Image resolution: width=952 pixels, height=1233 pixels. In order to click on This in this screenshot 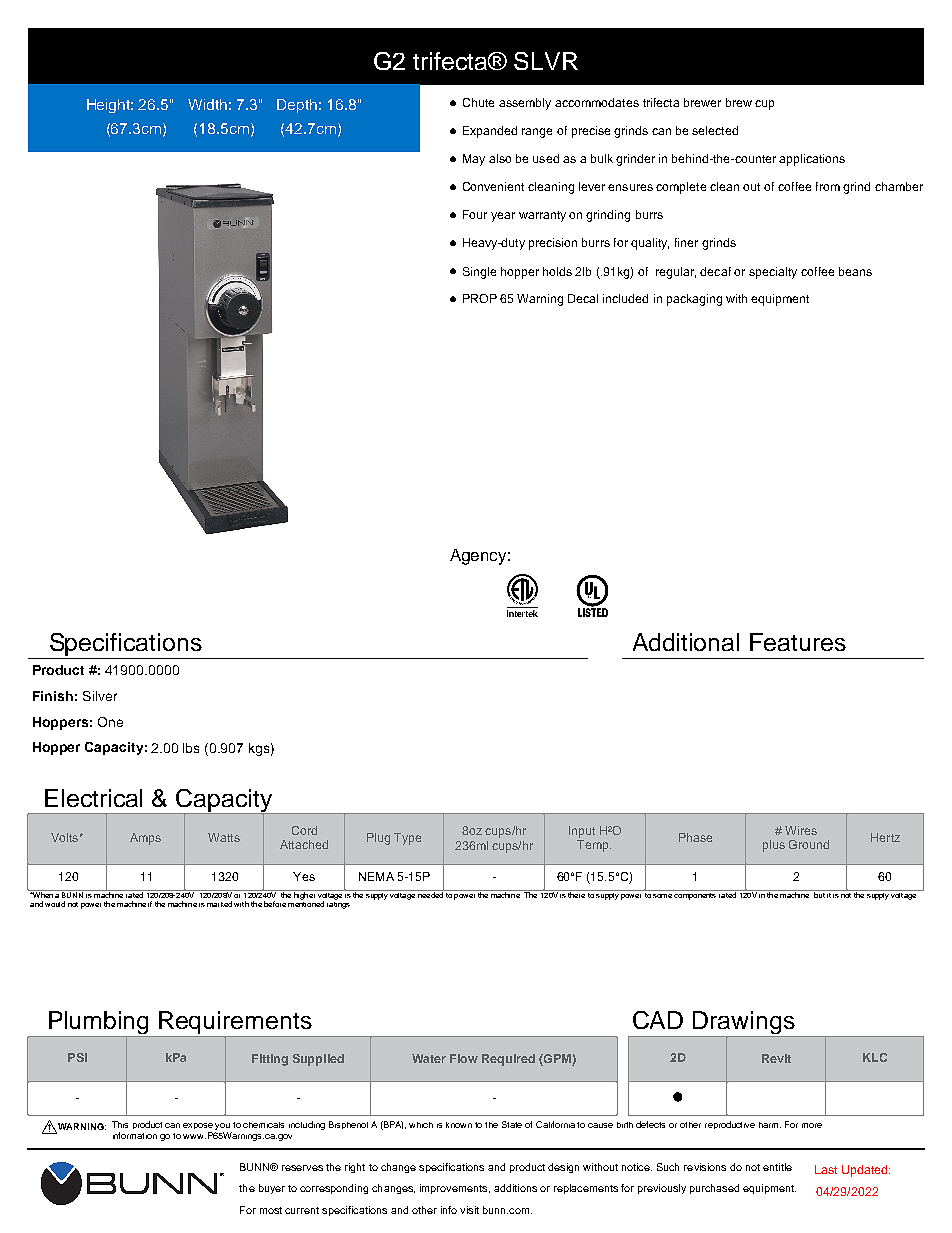, I will do `click(120, 1124)`.
